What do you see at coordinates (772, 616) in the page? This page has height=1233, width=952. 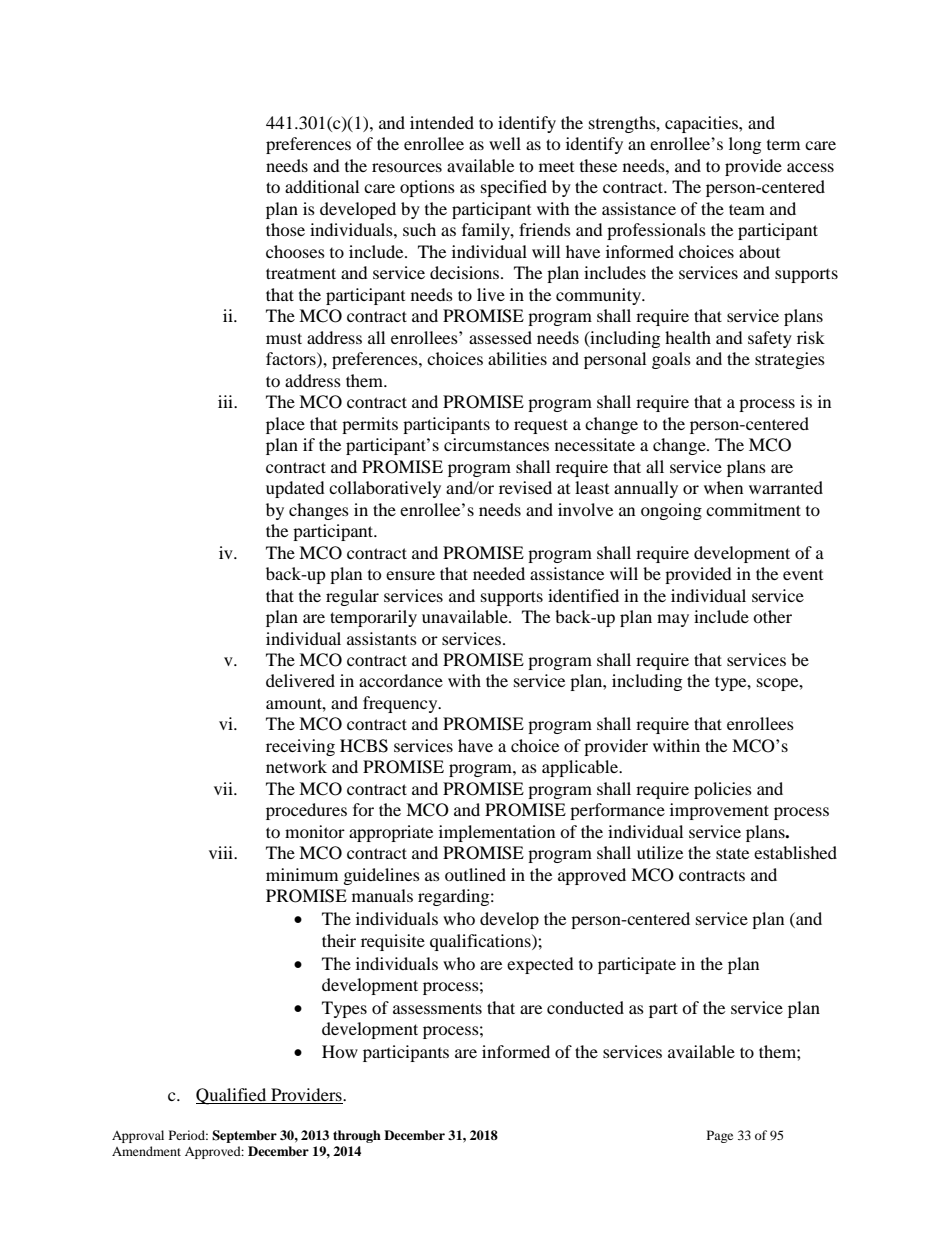 I see `other` at bounding box center [772, 616].
